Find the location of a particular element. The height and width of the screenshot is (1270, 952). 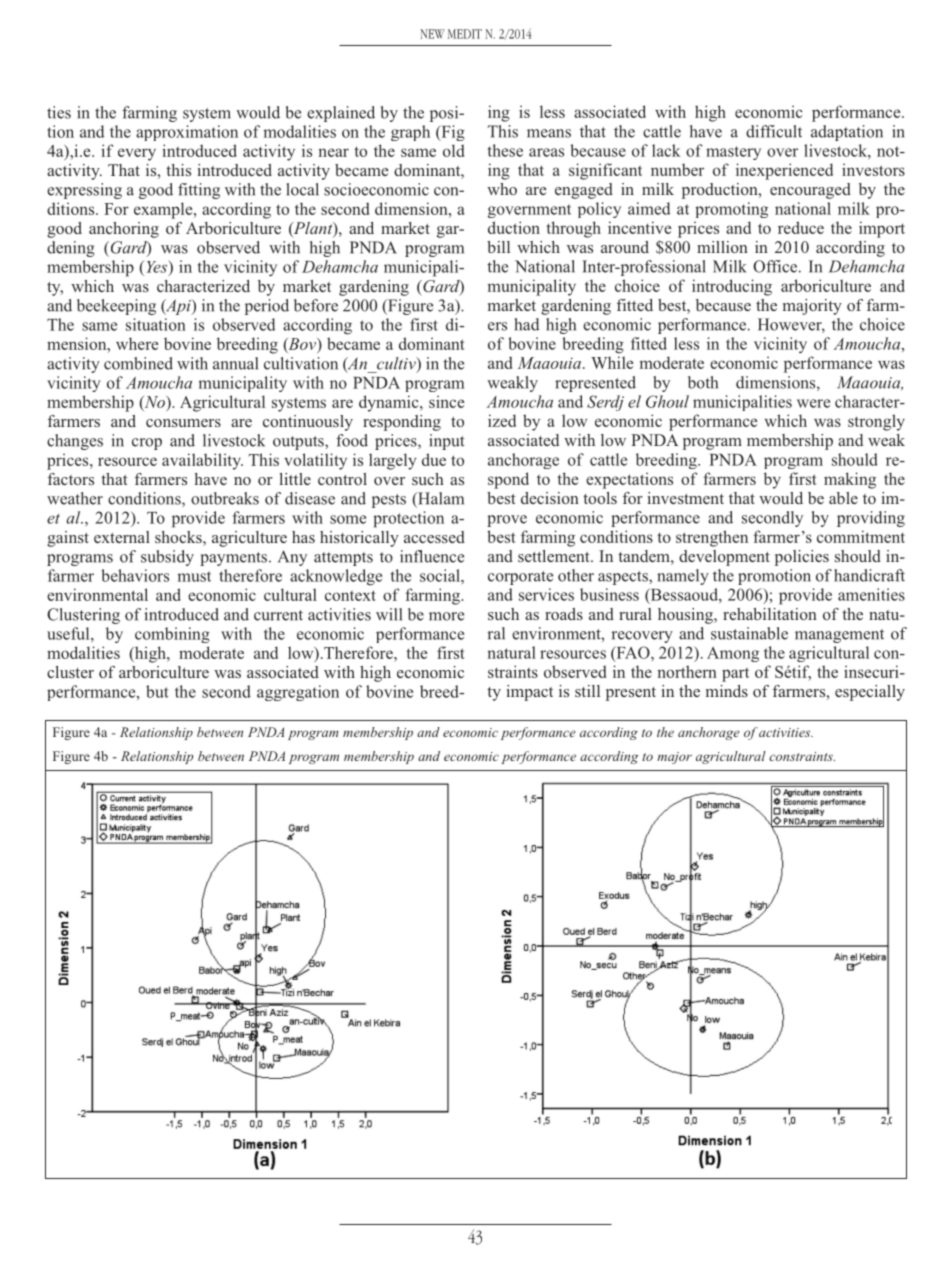

since is located at coordinates (446, 401).
